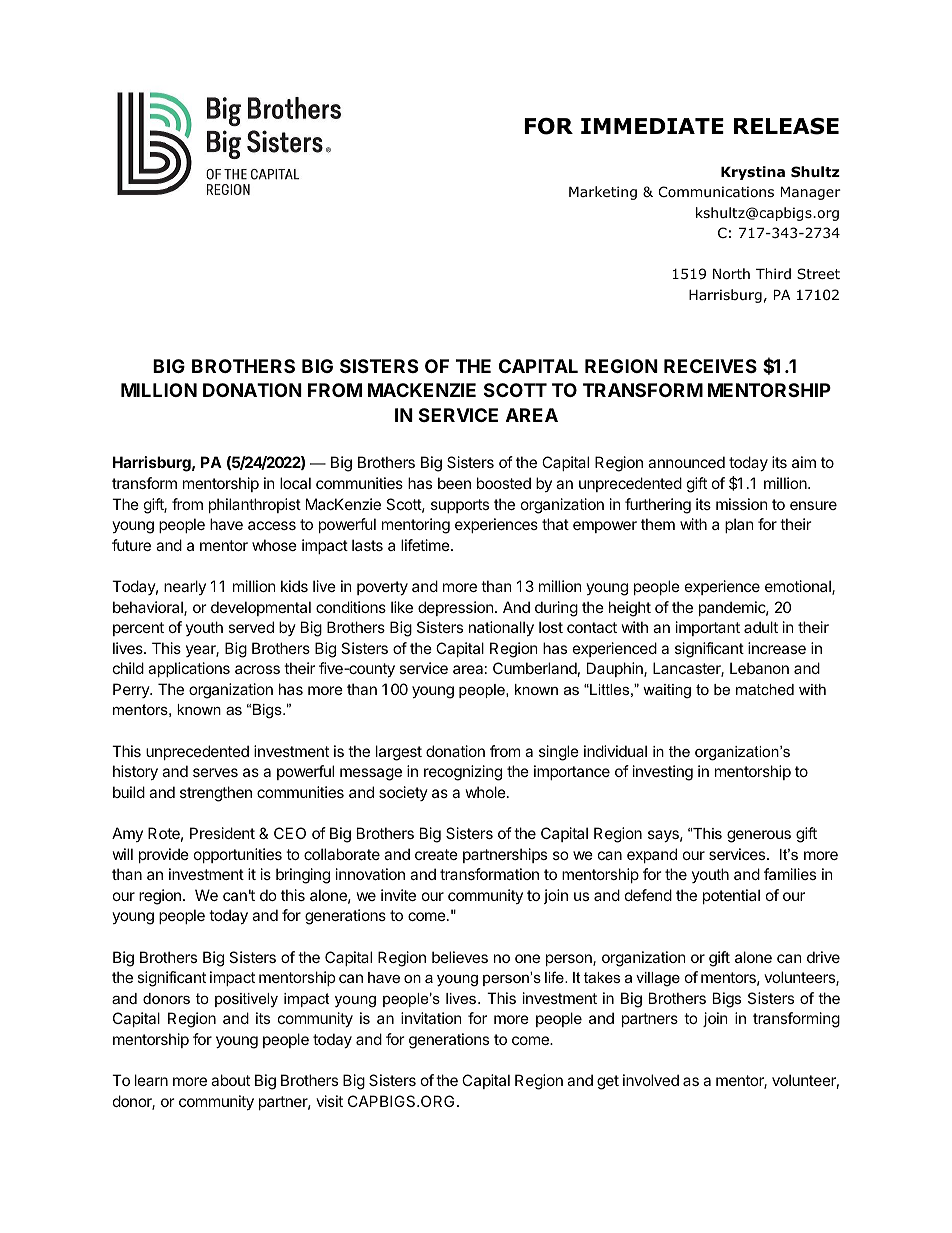  Describe the element at coordinates (431, 1018) in the image. I see `invitation` at that location.
